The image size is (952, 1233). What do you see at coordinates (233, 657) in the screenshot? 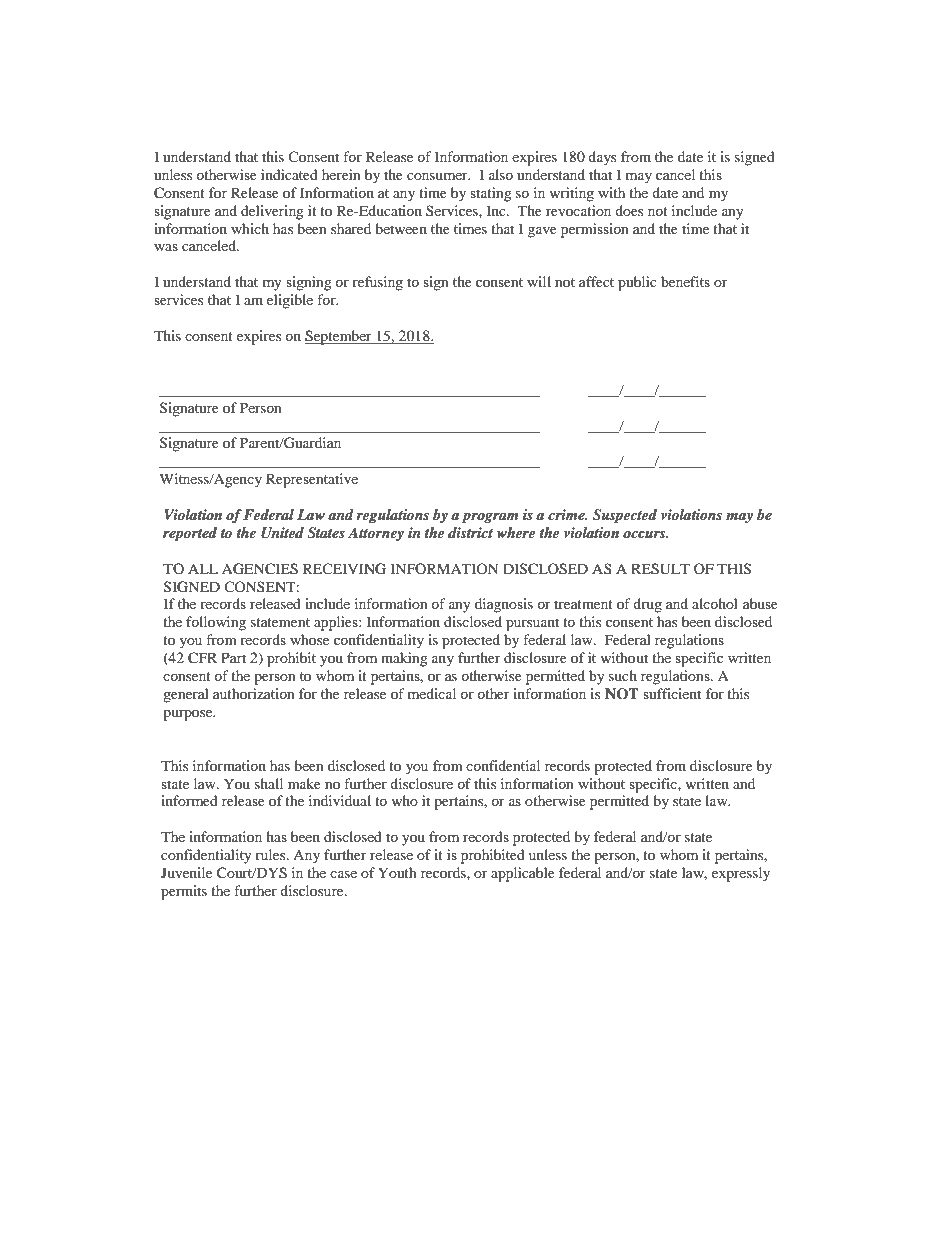
I see `Part` at bounding box center [233, 657].
